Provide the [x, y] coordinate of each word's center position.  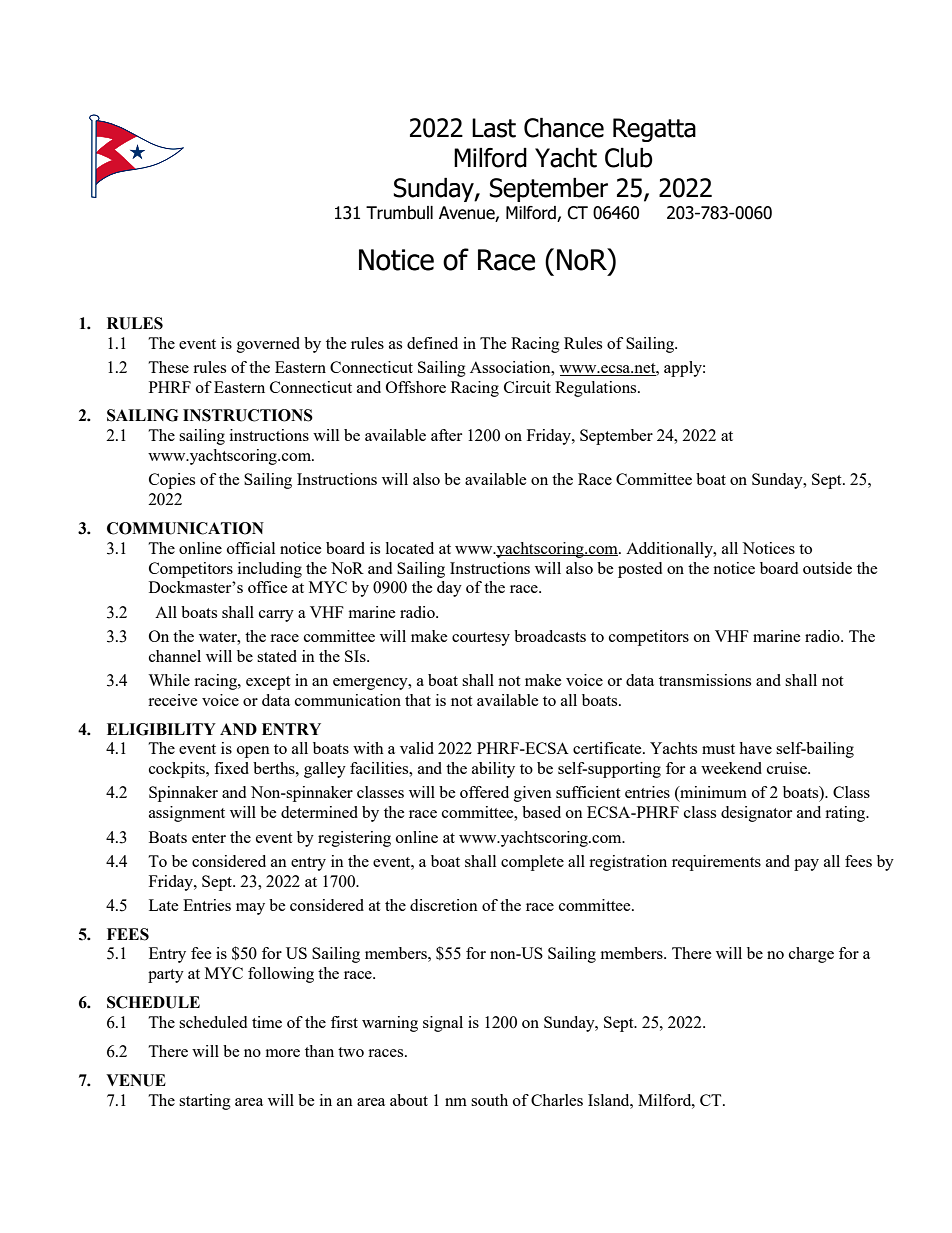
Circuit [527, 387]
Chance [564, 127]
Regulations [597, 389]
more [283, 1053]
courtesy [481, 639]
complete [532, 863]
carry [276, 616]
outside [827, 568]
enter [209, 838]
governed [268, 345]
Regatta [654, 130]
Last [494, 128]
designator [756, 814]
